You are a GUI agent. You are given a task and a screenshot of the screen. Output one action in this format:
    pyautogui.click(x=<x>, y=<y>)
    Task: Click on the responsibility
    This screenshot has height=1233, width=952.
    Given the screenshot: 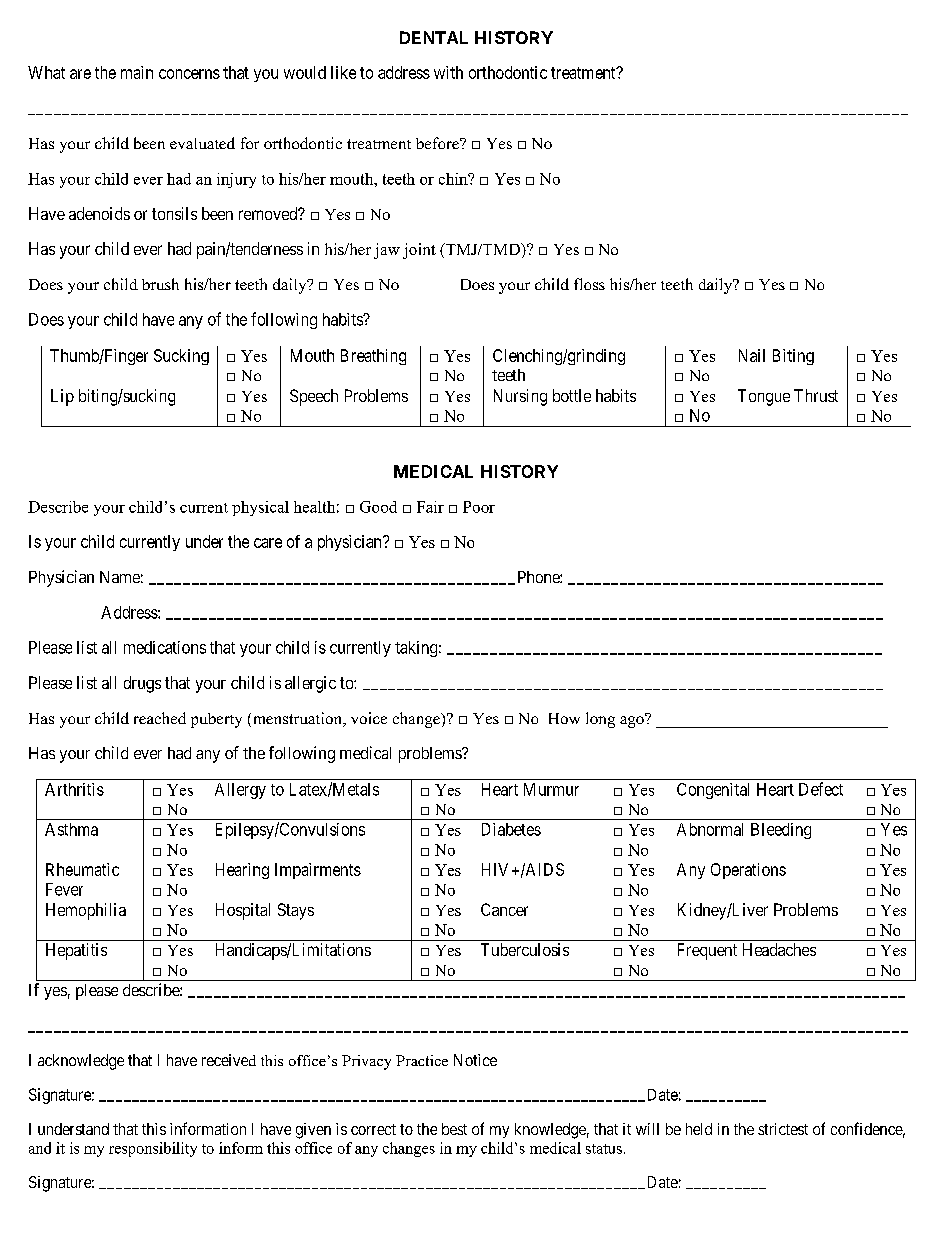 What is the action you would take?
    pyautogui.click(x=153, y=1149)
